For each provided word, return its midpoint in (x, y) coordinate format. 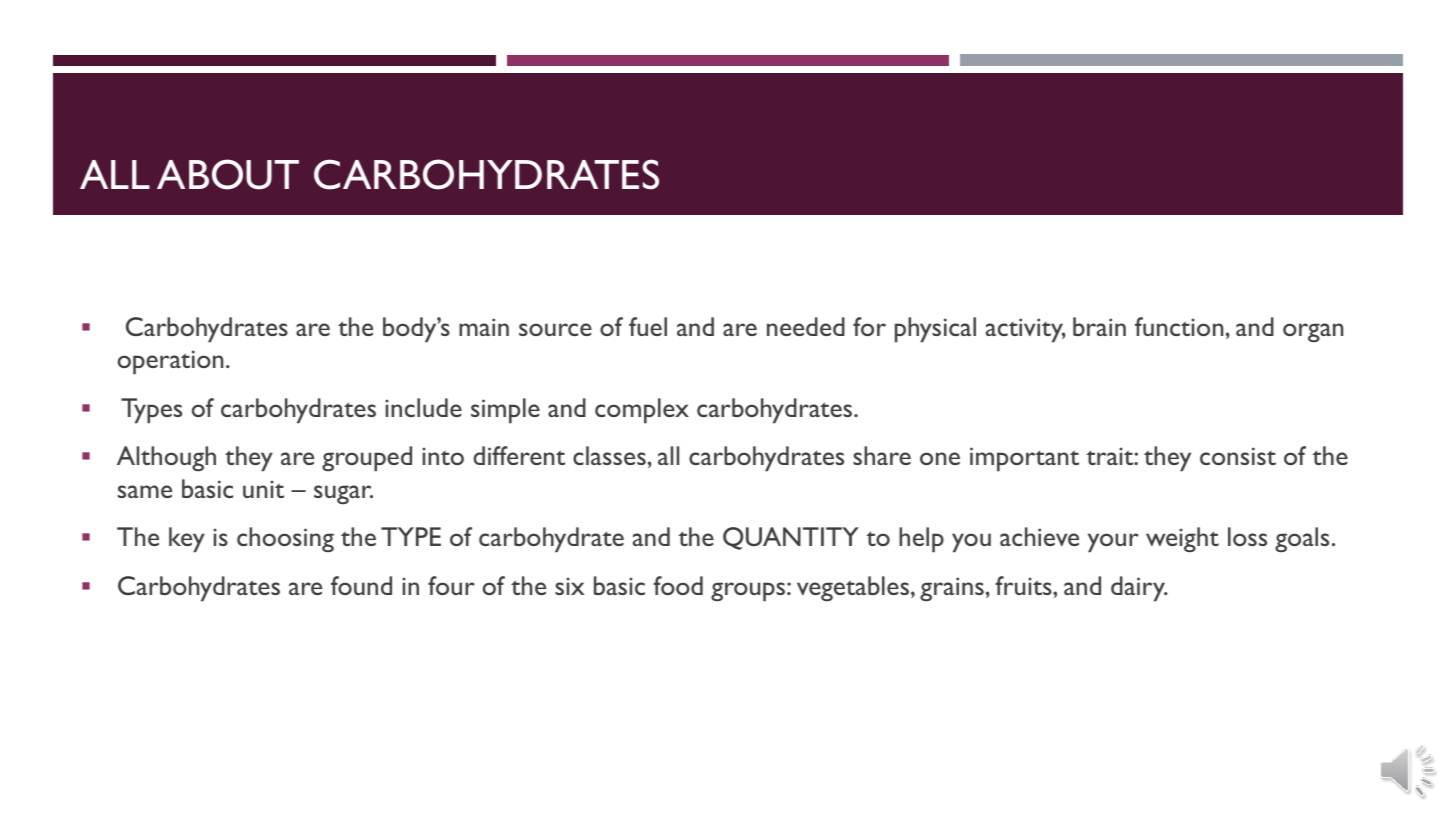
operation (170, 362)
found (361, 585)
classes (609, 455)
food (678, 585)
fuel (648, 326)
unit (263, 489)
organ (1313, 332)
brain (1099, 326)
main (484, 327)
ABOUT (228, 174)
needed (806, 326)
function (1179, 326)
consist (1238, 456)
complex (642, 411)
